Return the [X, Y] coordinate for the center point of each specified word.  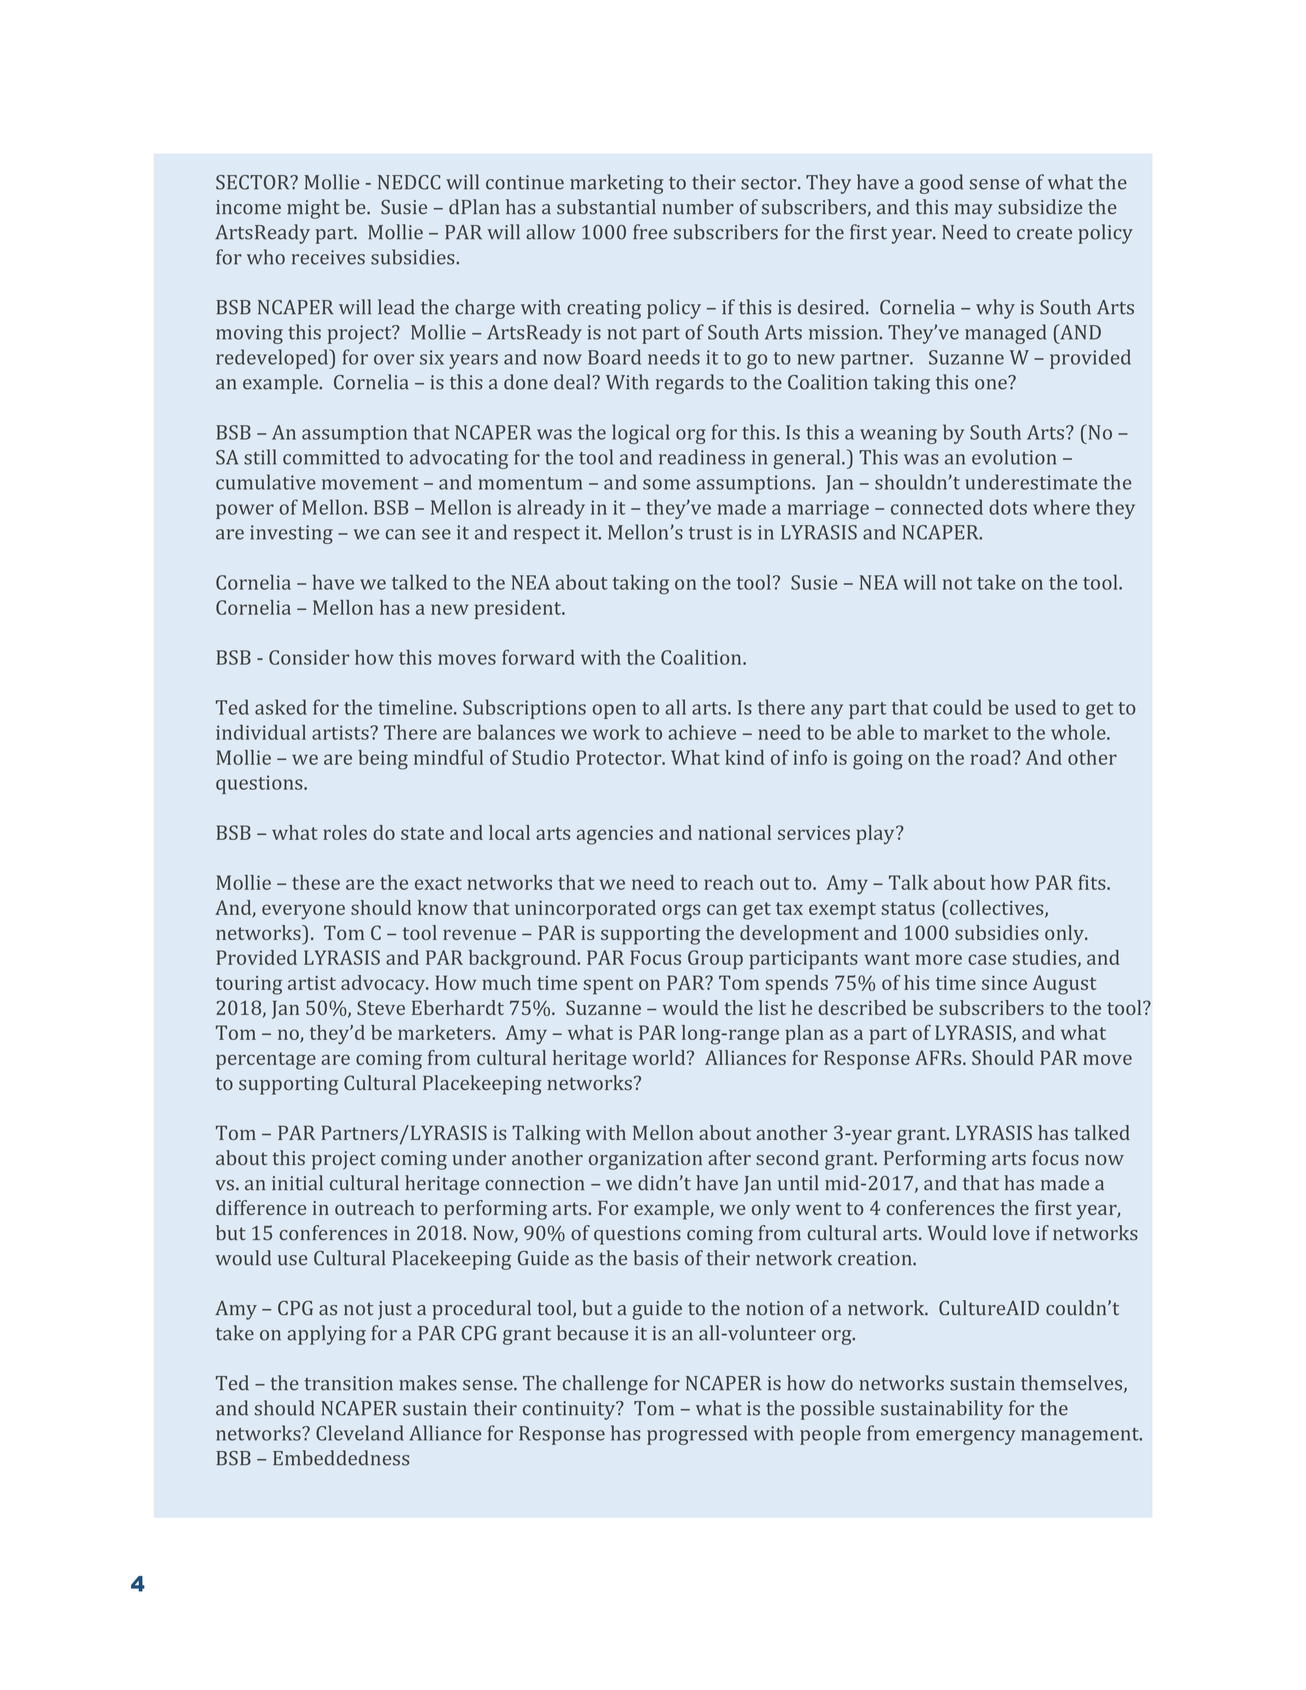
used [1035, 707]
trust [710, 533]
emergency [966, 1437]
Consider [309, 657]
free [650, 232]
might [313, 209]
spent [608, 986]
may [973, 211]
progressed [697, 1435]
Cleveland [360, 1433]
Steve [381, 1007]
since [1004, 983]
